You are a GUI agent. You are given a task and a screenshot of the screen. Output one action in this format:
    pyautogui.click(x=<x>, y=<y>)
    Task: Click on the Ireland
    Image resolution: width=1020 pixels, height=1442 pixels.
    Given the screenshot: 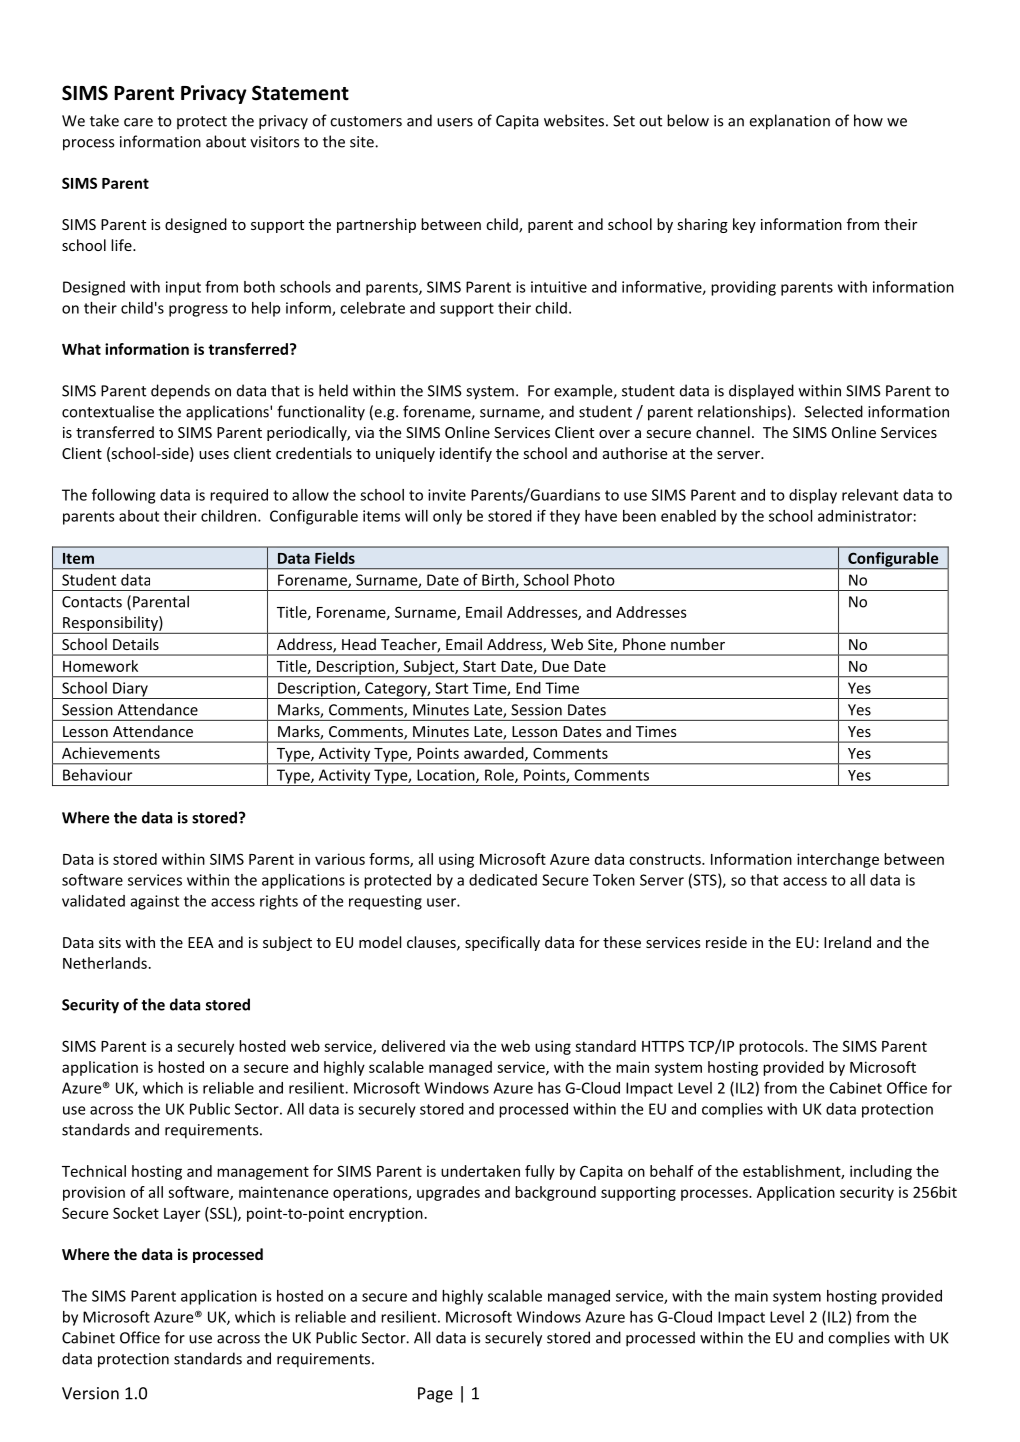 What is the action you would take?
    pyautogui.click(x=847, y=942)
